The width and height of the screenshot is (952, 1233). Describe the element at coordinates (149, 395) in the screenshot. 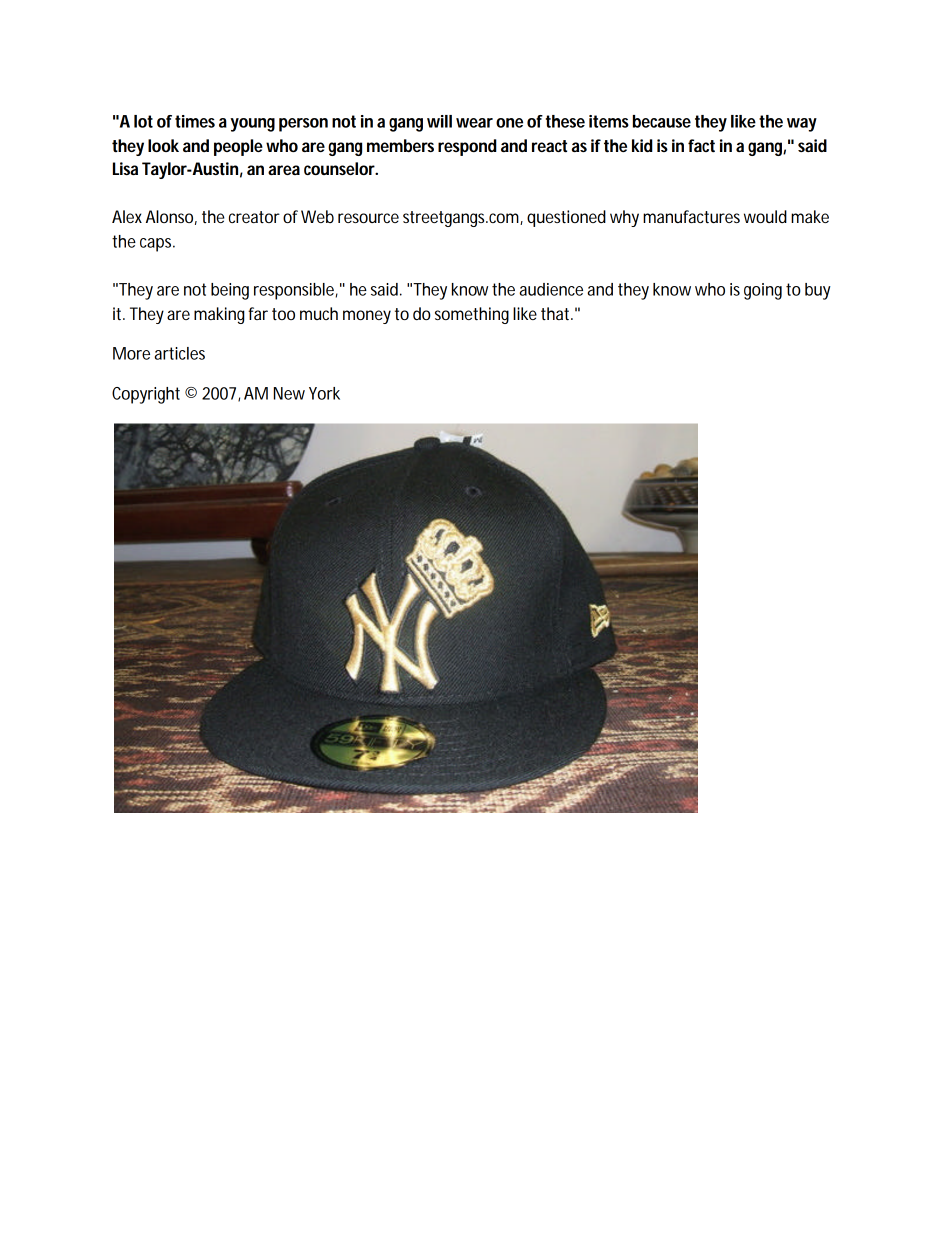

I see `Copyright` at that location.
